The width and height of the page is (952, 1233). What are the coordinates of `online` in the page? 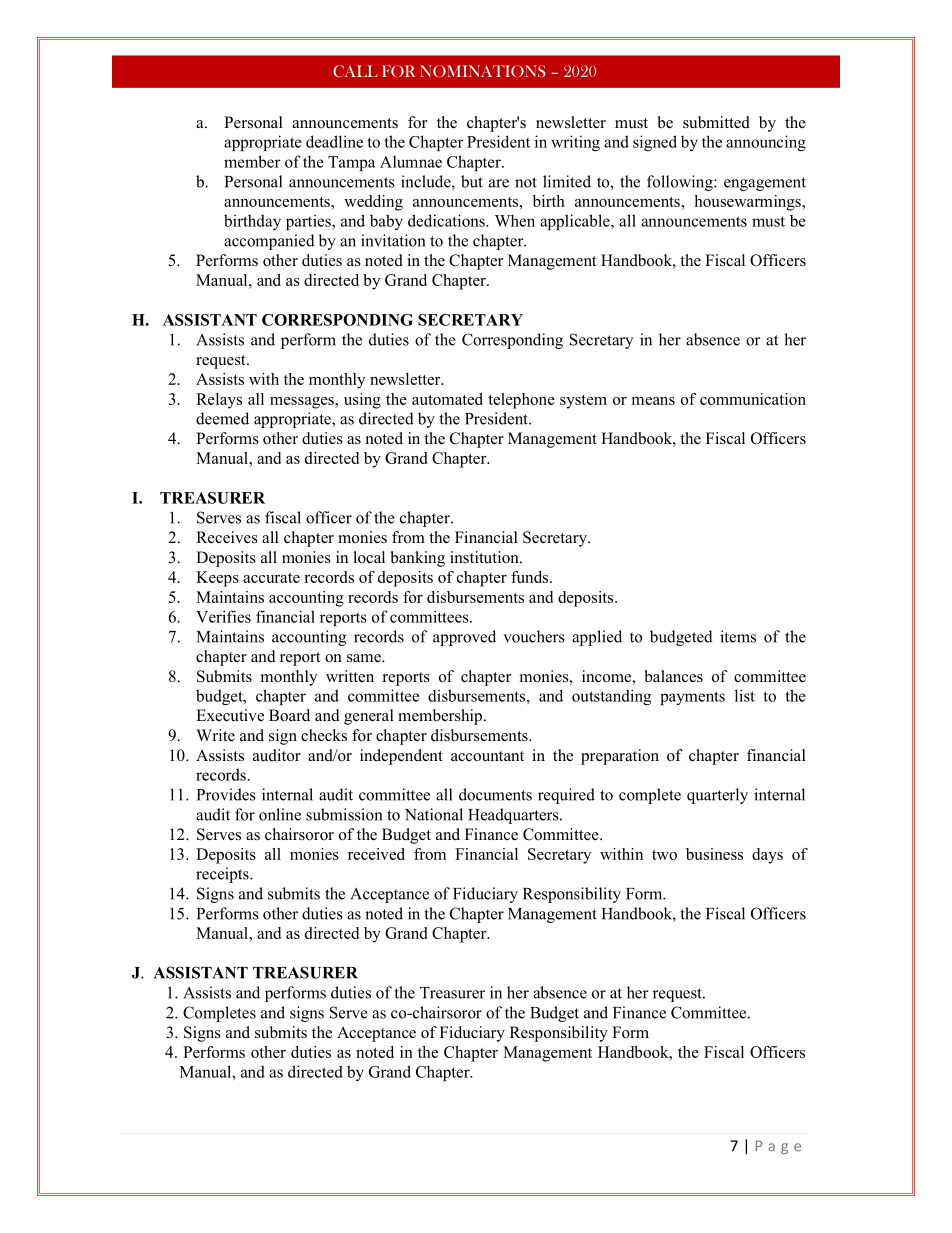 It's located at (280, 814).
